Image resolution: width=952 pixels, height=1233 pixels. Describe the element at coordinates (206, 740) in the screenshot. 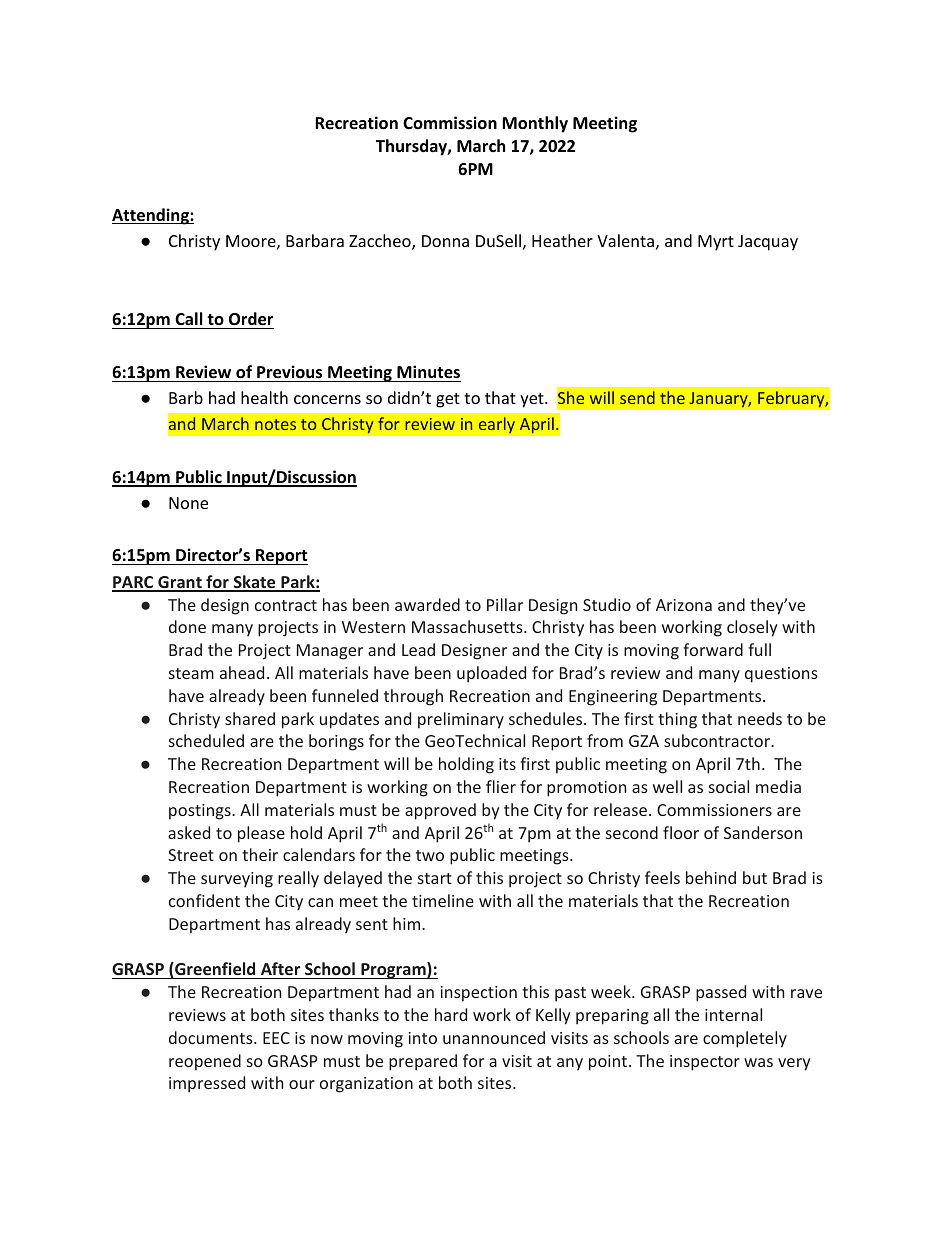

I see `scheduled` at that location.
